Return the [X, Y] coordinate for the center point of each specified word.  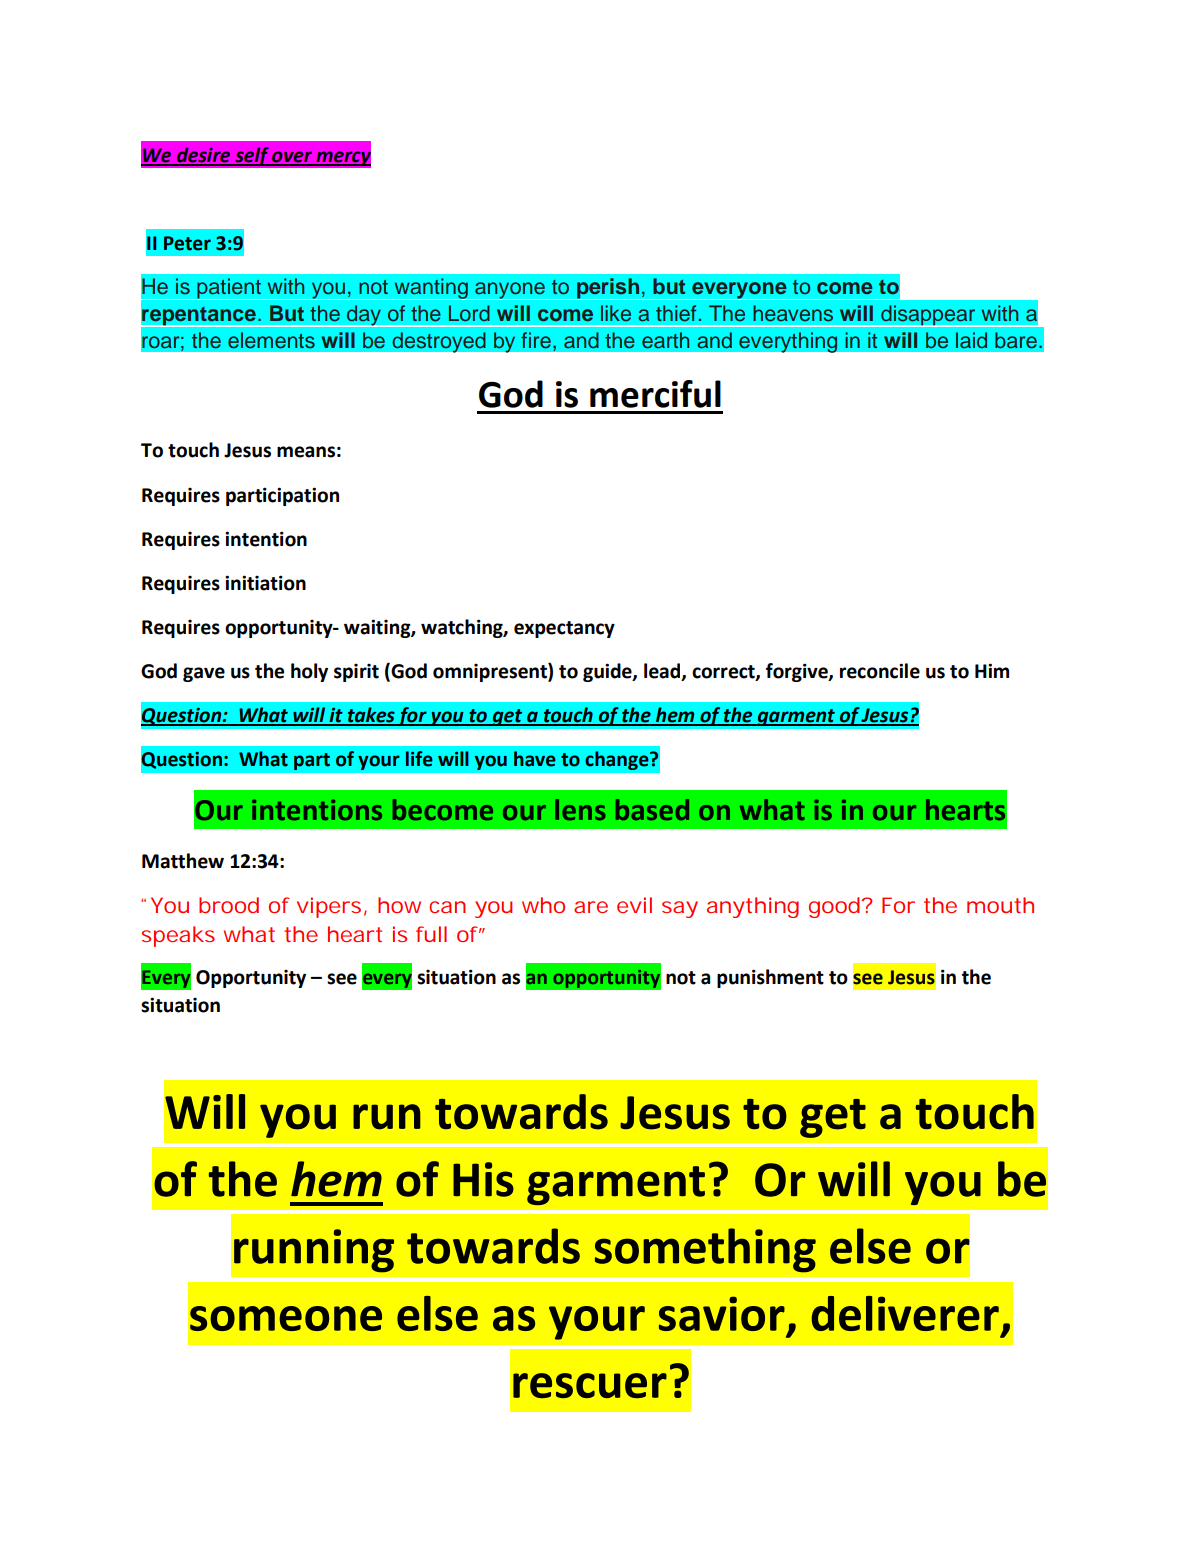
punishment [770, 978]
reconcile [880, 671]
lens [580, 809]
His [483, 1179]
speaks [178, 936]
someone [286, 1318]
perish [608, 289]
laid [971, 340]
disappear [928, 316]
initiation [265, 583]
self [252, 157]
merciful [655, 394]
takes [371, 716]
